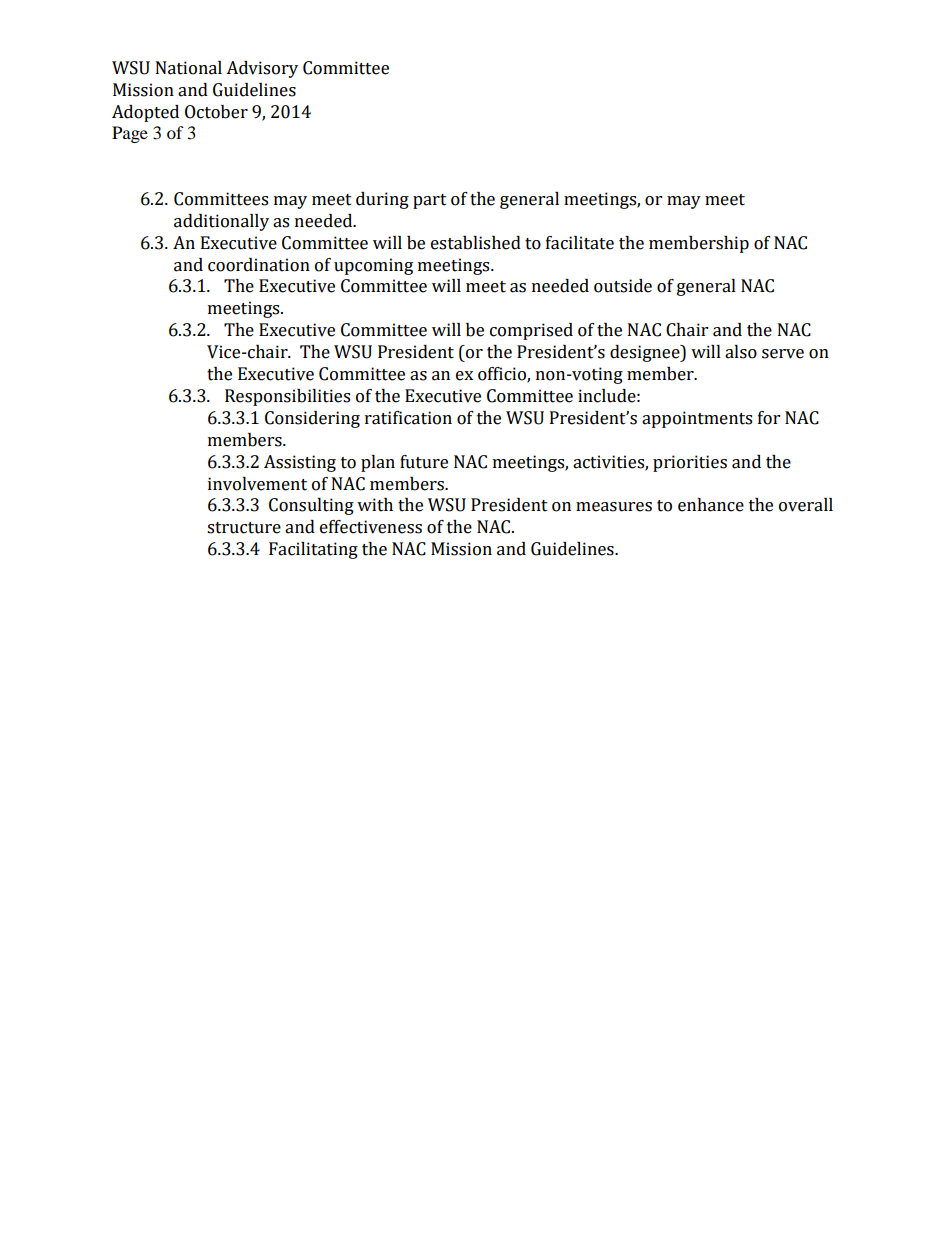  What do you see at coordinates (382, 200) in the screenshot?
I see `during` at bounding box center [382, 200].
